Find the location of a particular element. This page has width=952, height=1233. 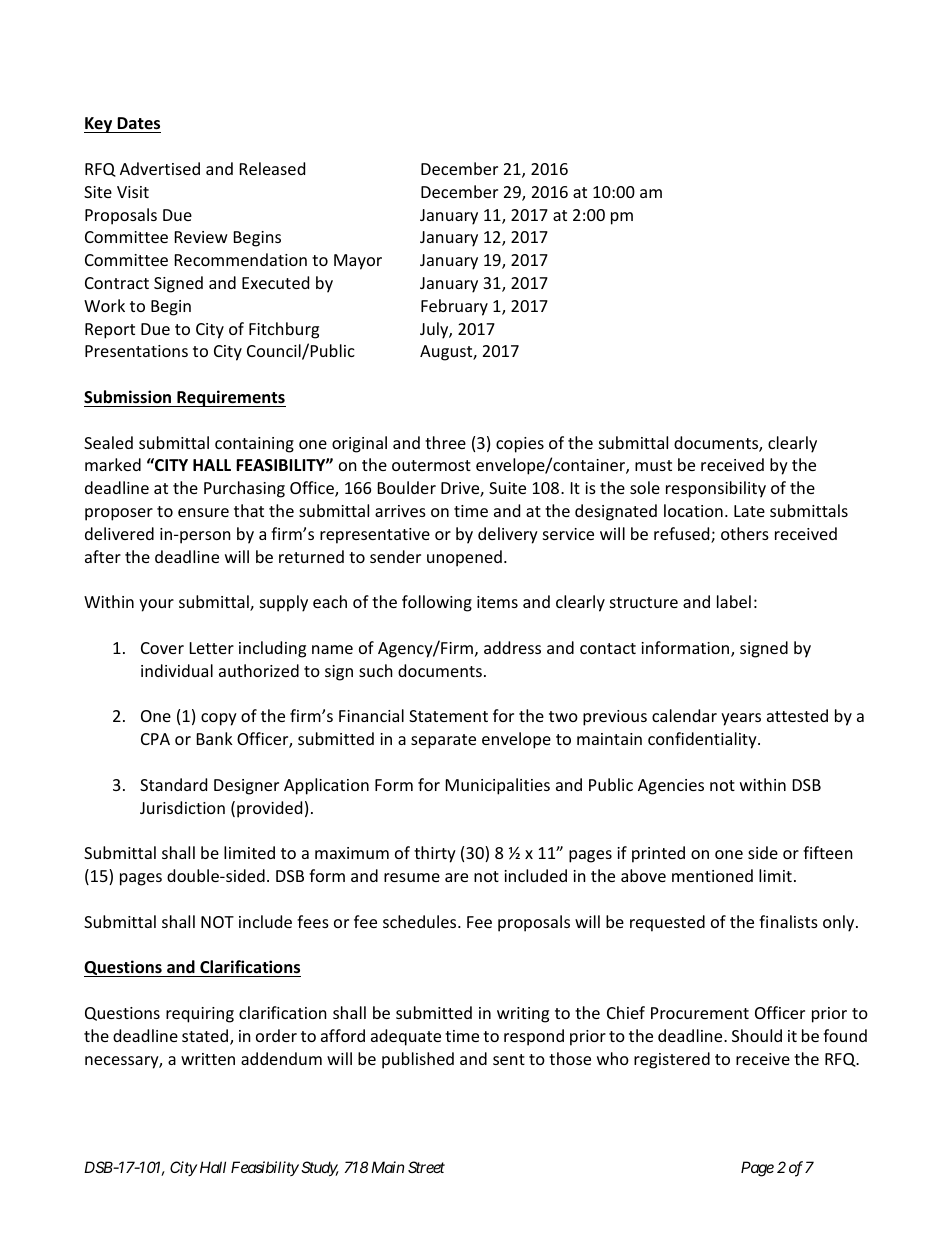

Mayor is located at coordinates (358, 262).
